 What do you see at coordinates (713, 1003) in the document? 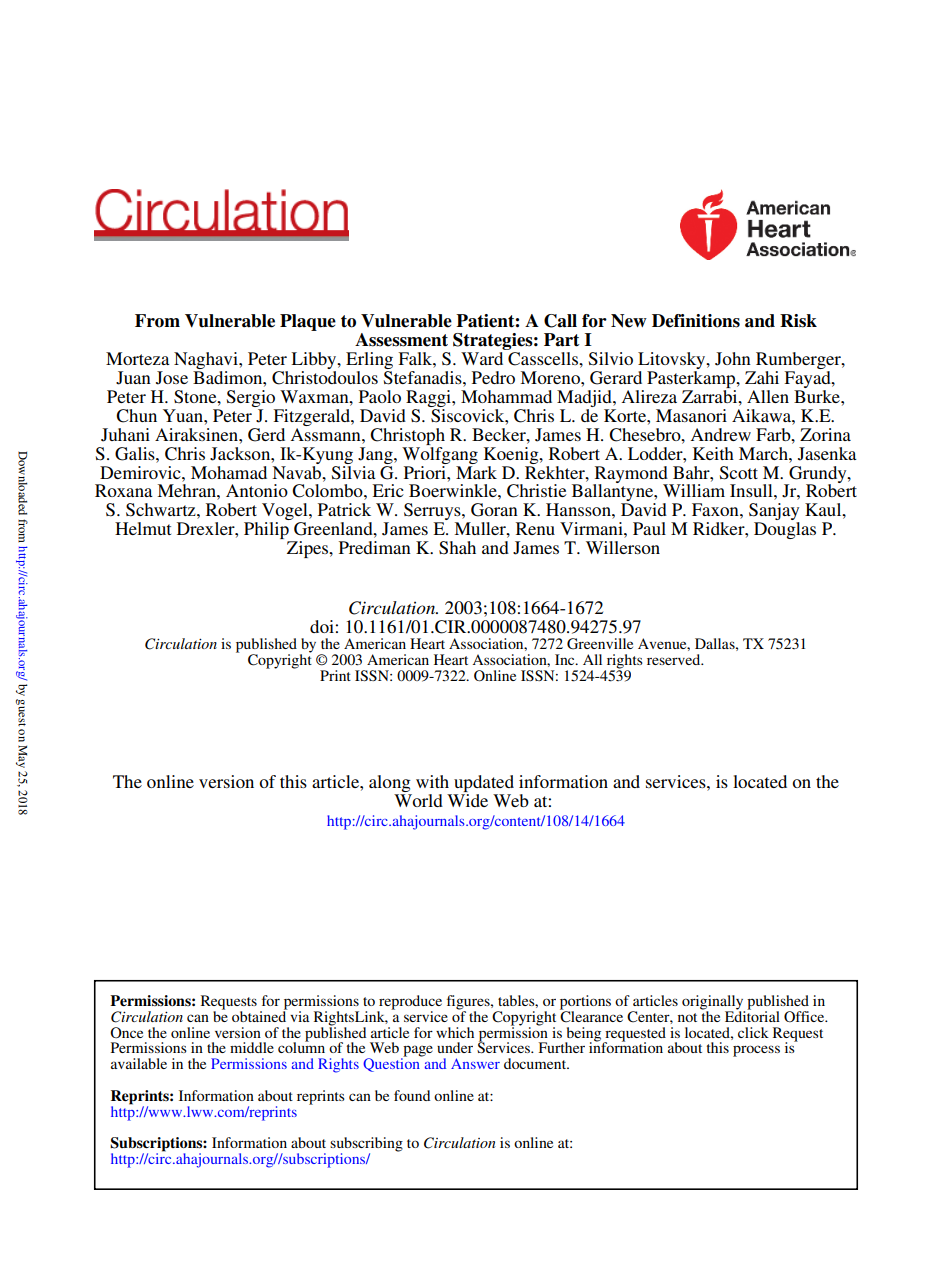
I see `originally` at bounding box center [713, 1003].
